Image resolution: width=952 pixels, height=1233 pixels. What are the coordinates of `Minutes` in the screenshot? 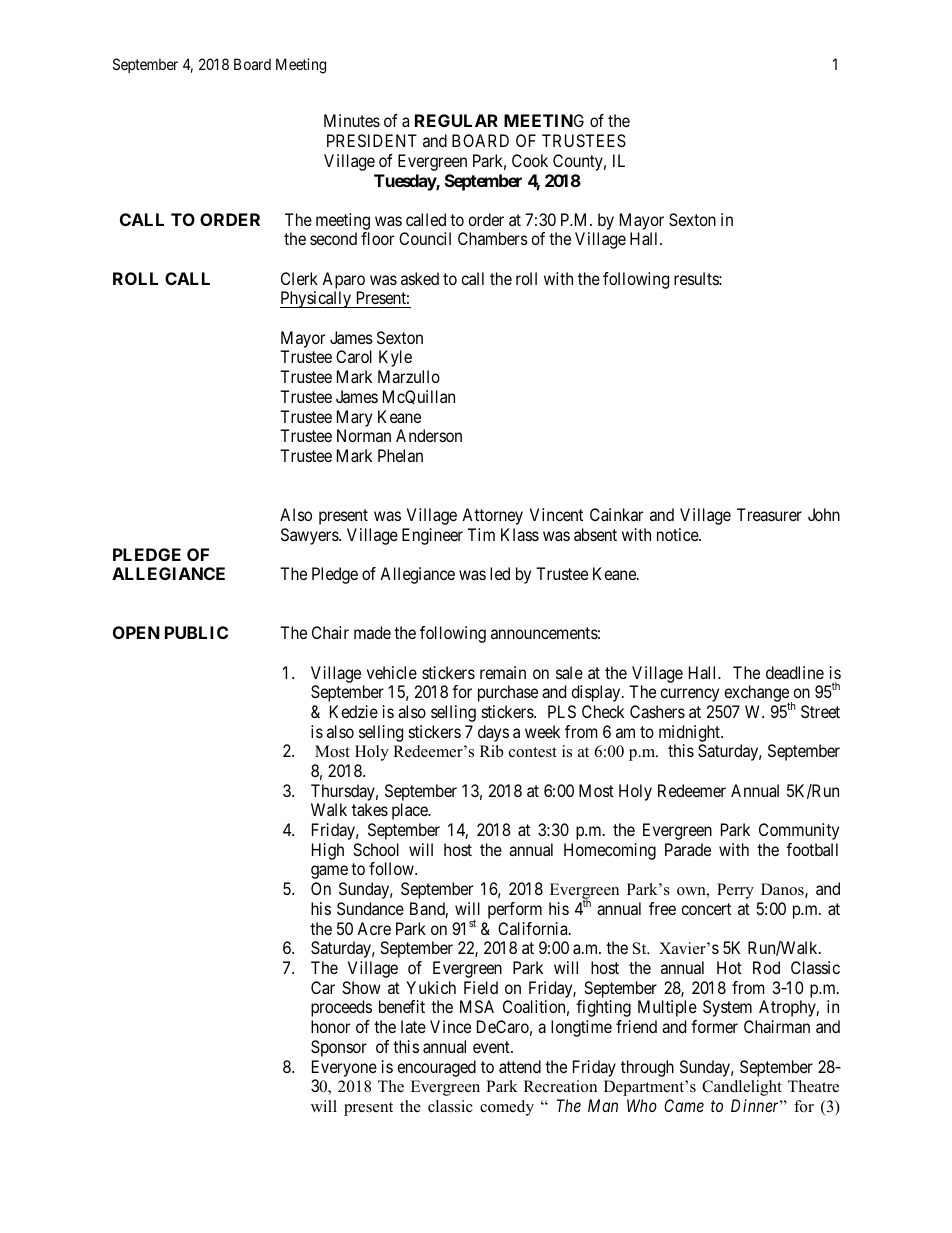 It's located at (352, 120).
